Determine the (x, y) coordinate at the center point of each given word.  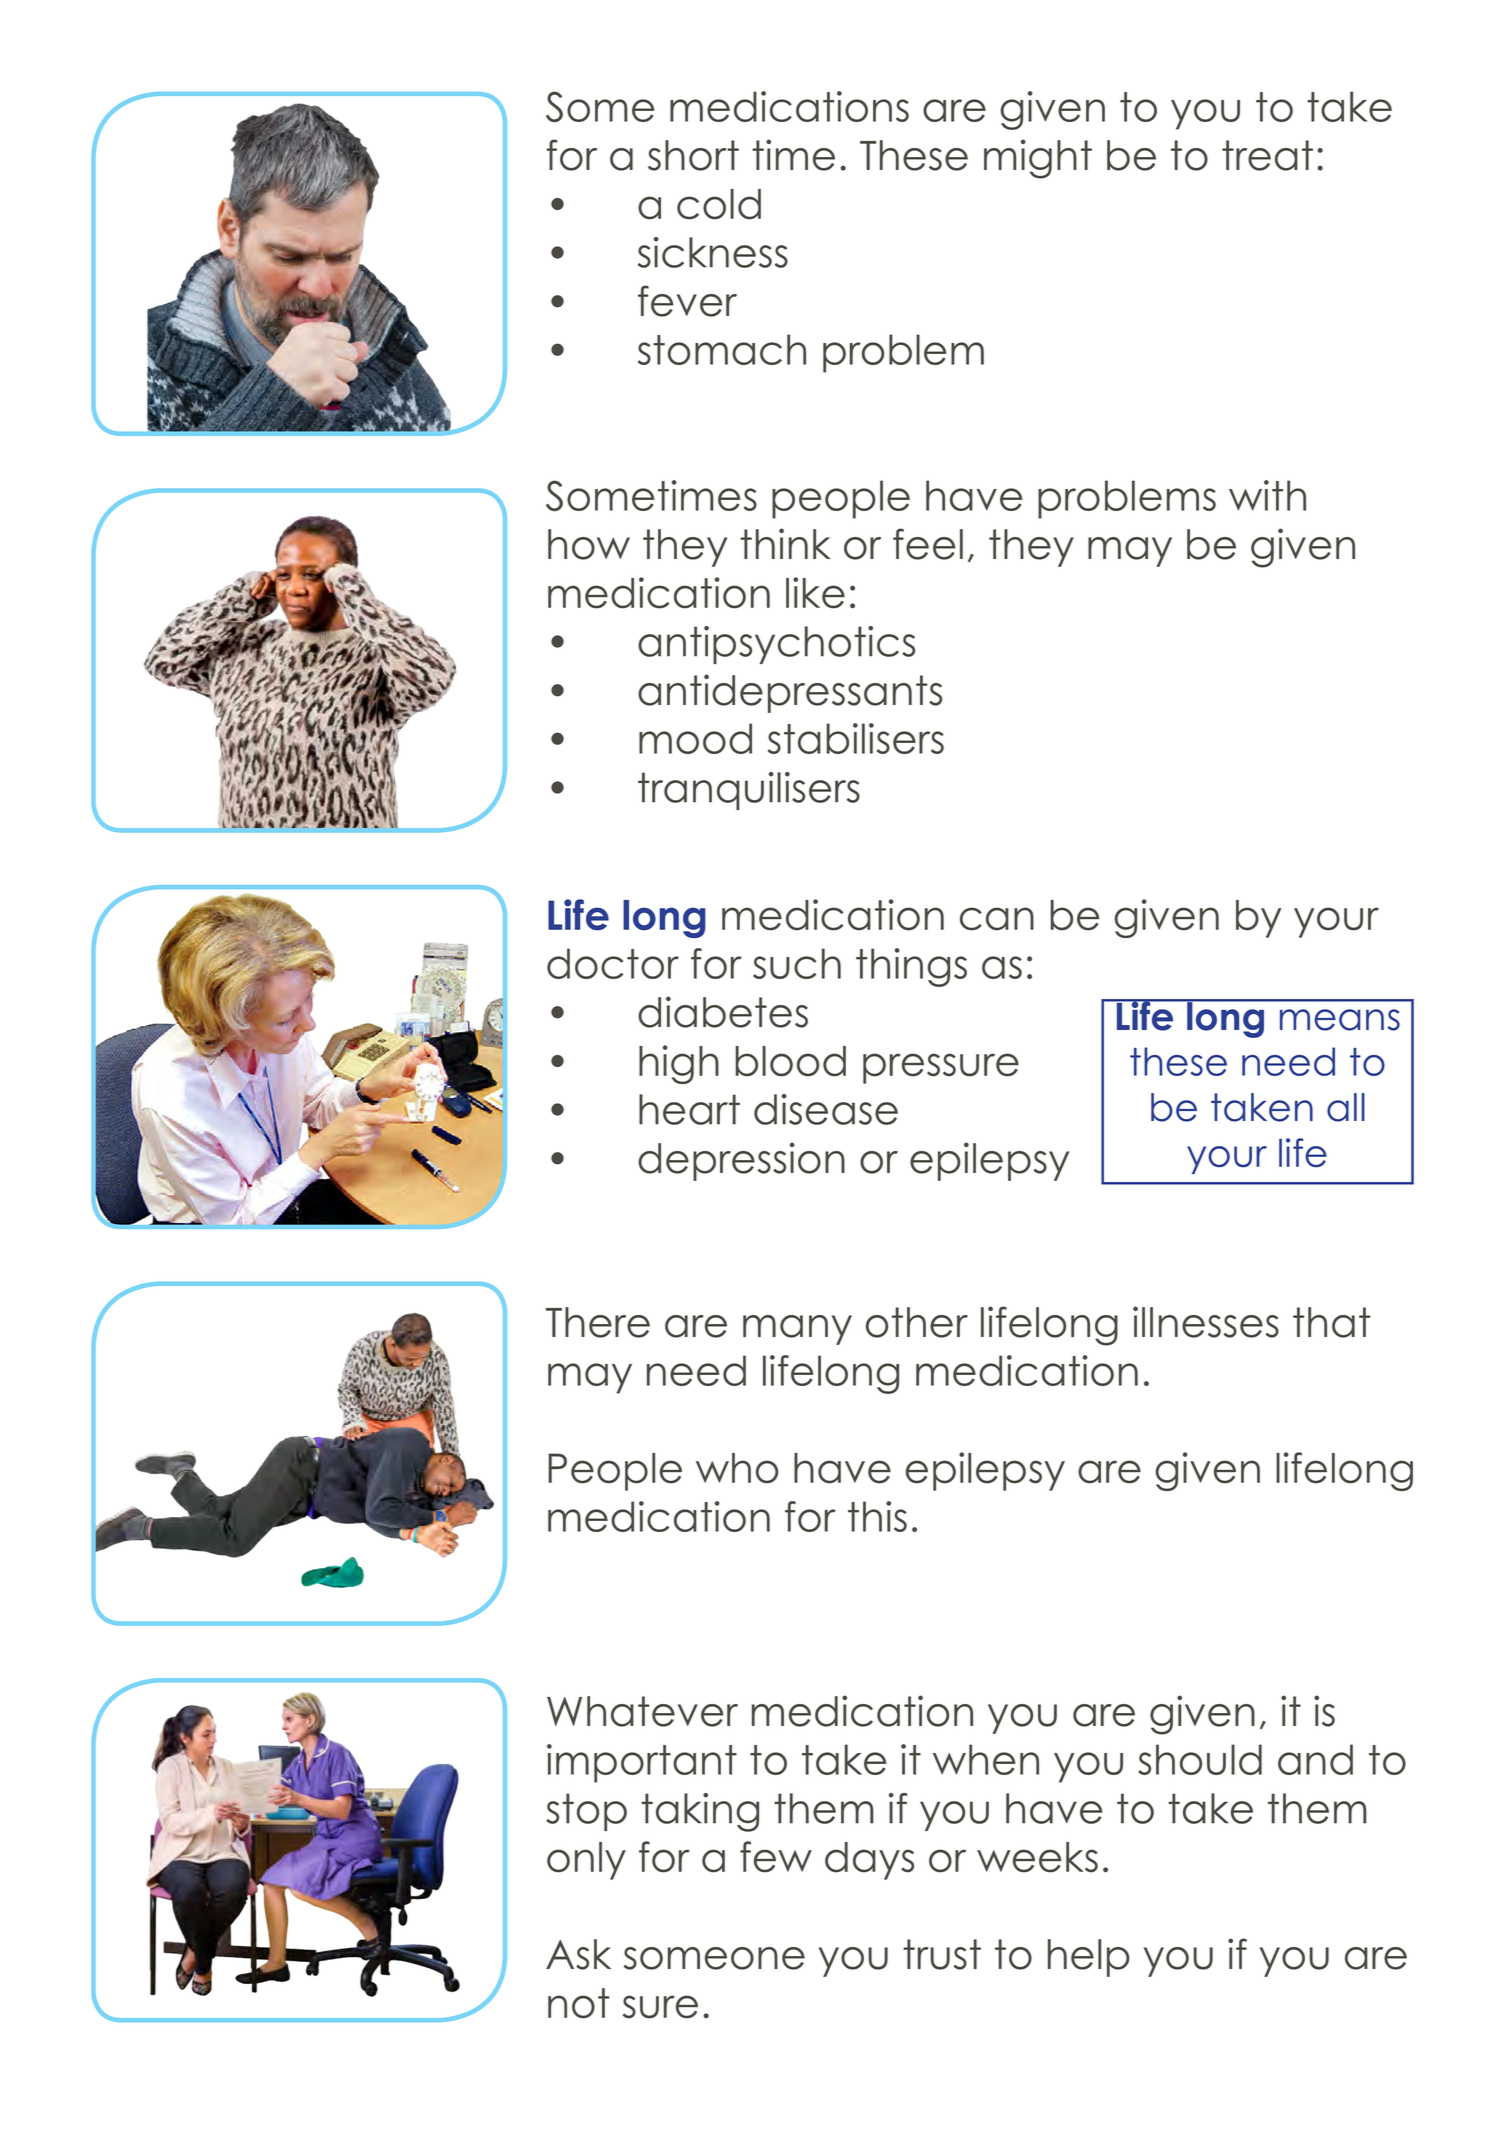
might (1038, 159)
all (1346, 1107)
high (679, 1064)
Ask (578, 1954)
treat (1267, 155)
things (911, 967)
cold (719, 204)
